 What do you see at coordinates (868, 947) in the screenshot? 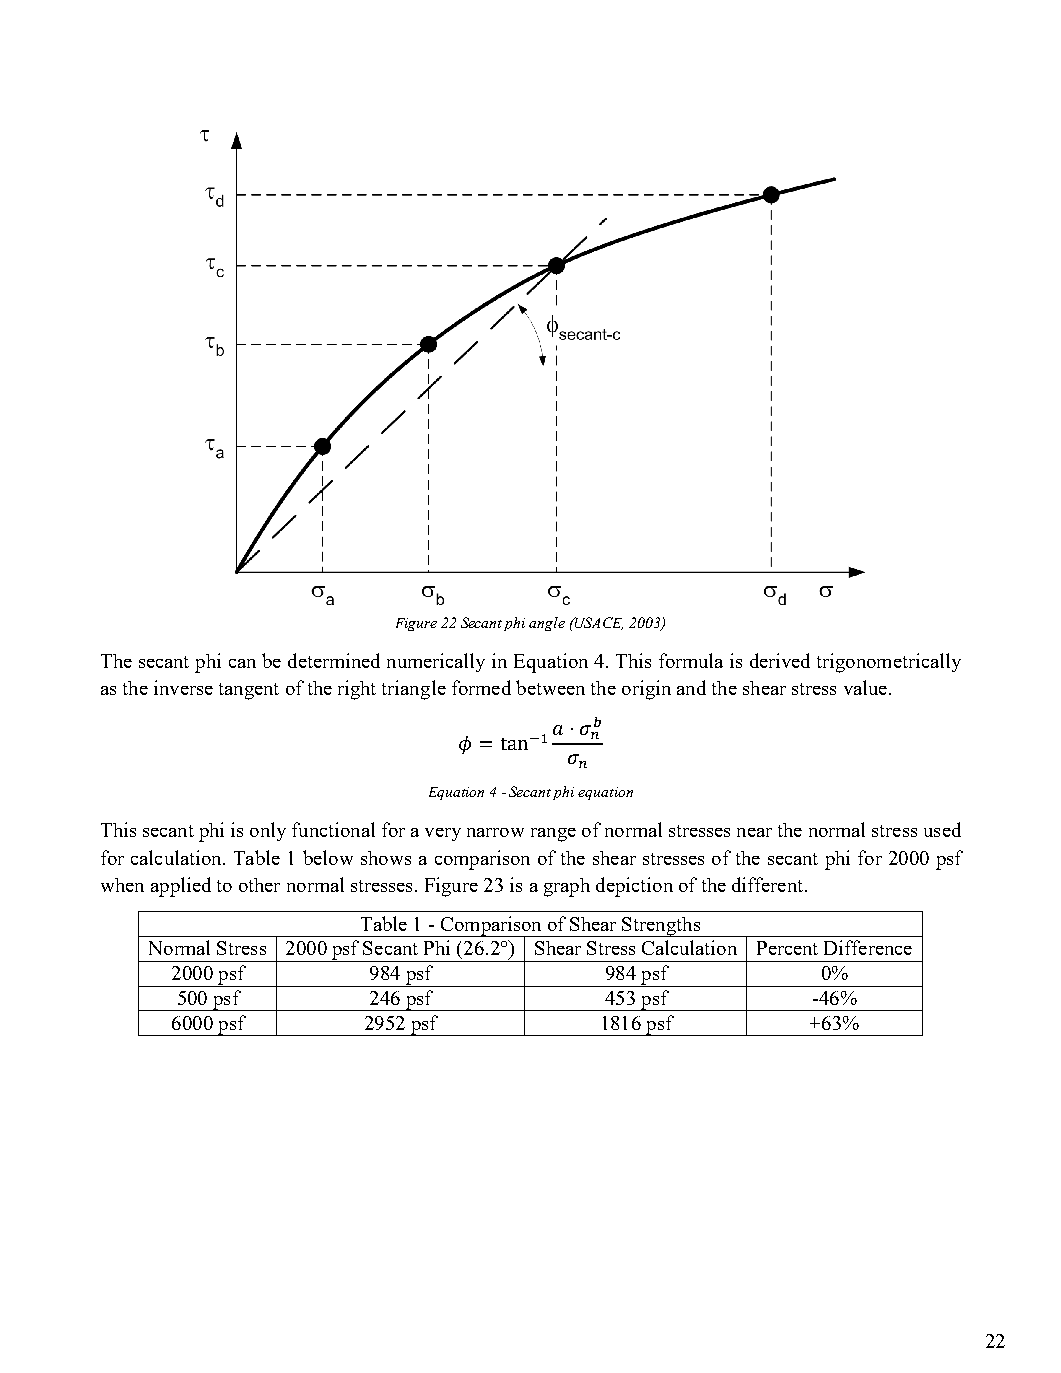
I see `Difference` at bounding box center [868, 947].
